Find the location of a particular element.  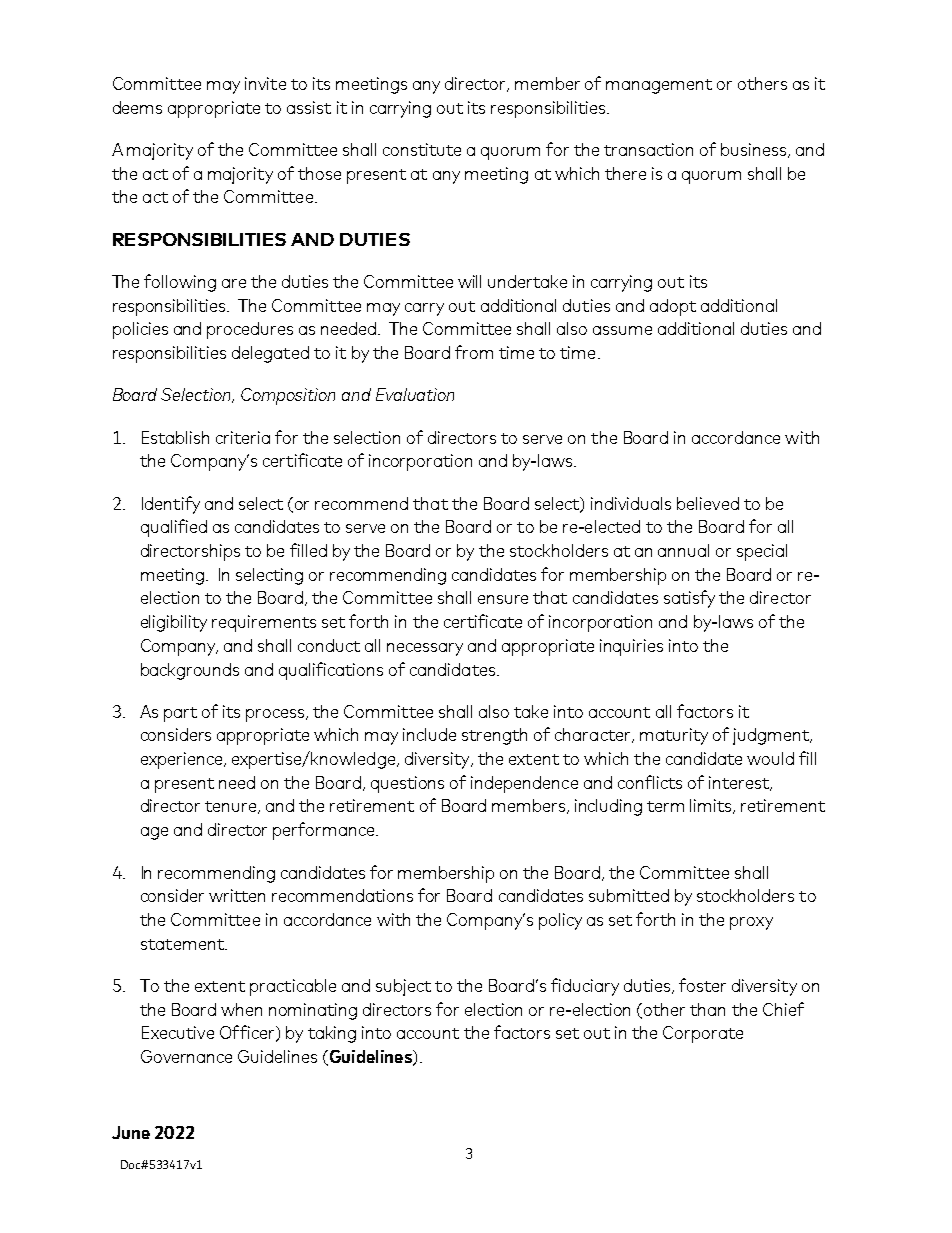

experience is located at coordinates (183, 760).
